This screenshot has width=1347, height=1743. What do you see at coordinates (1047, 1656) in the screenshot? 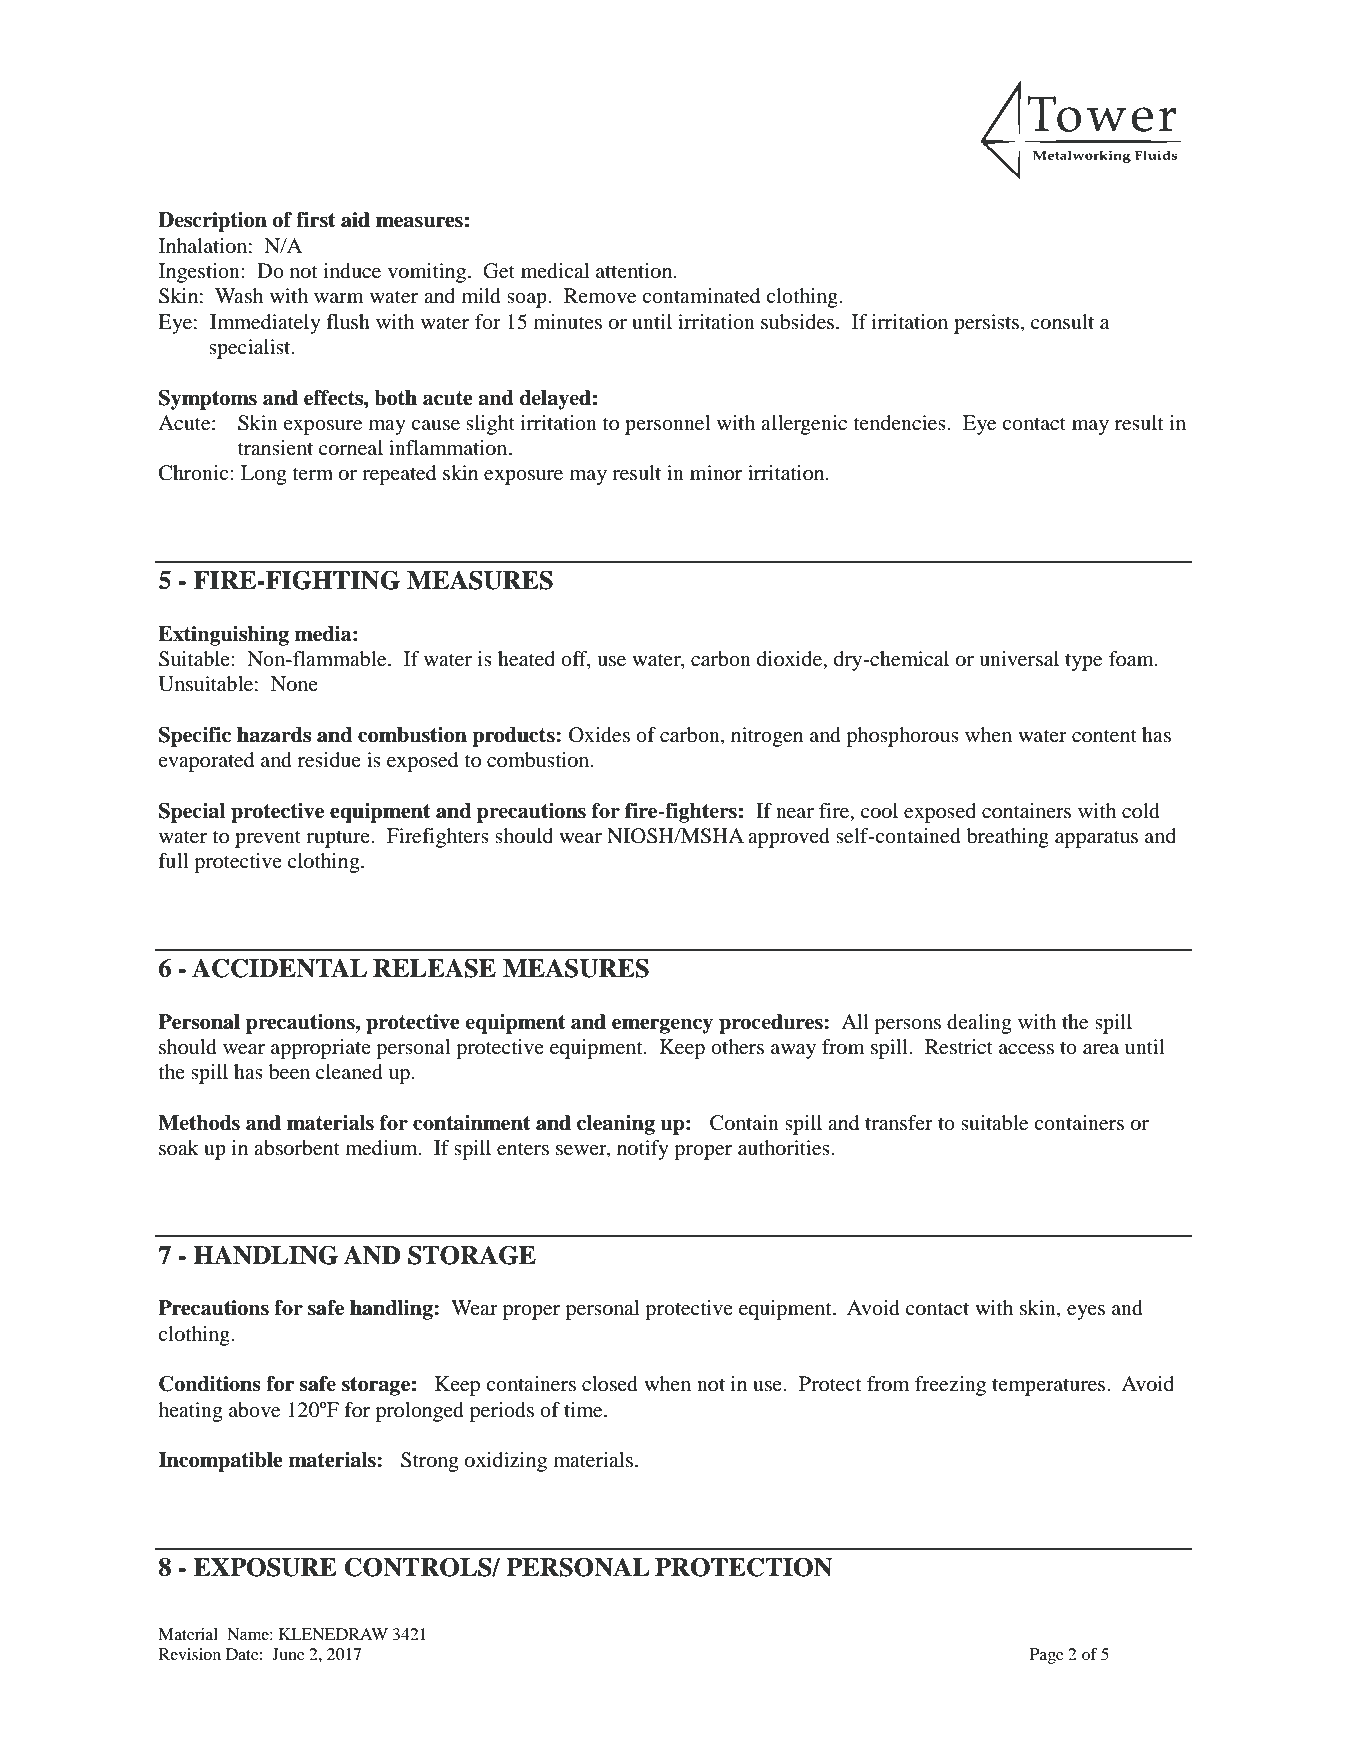
I see `Page` at bounding box center [1047, 1656].
